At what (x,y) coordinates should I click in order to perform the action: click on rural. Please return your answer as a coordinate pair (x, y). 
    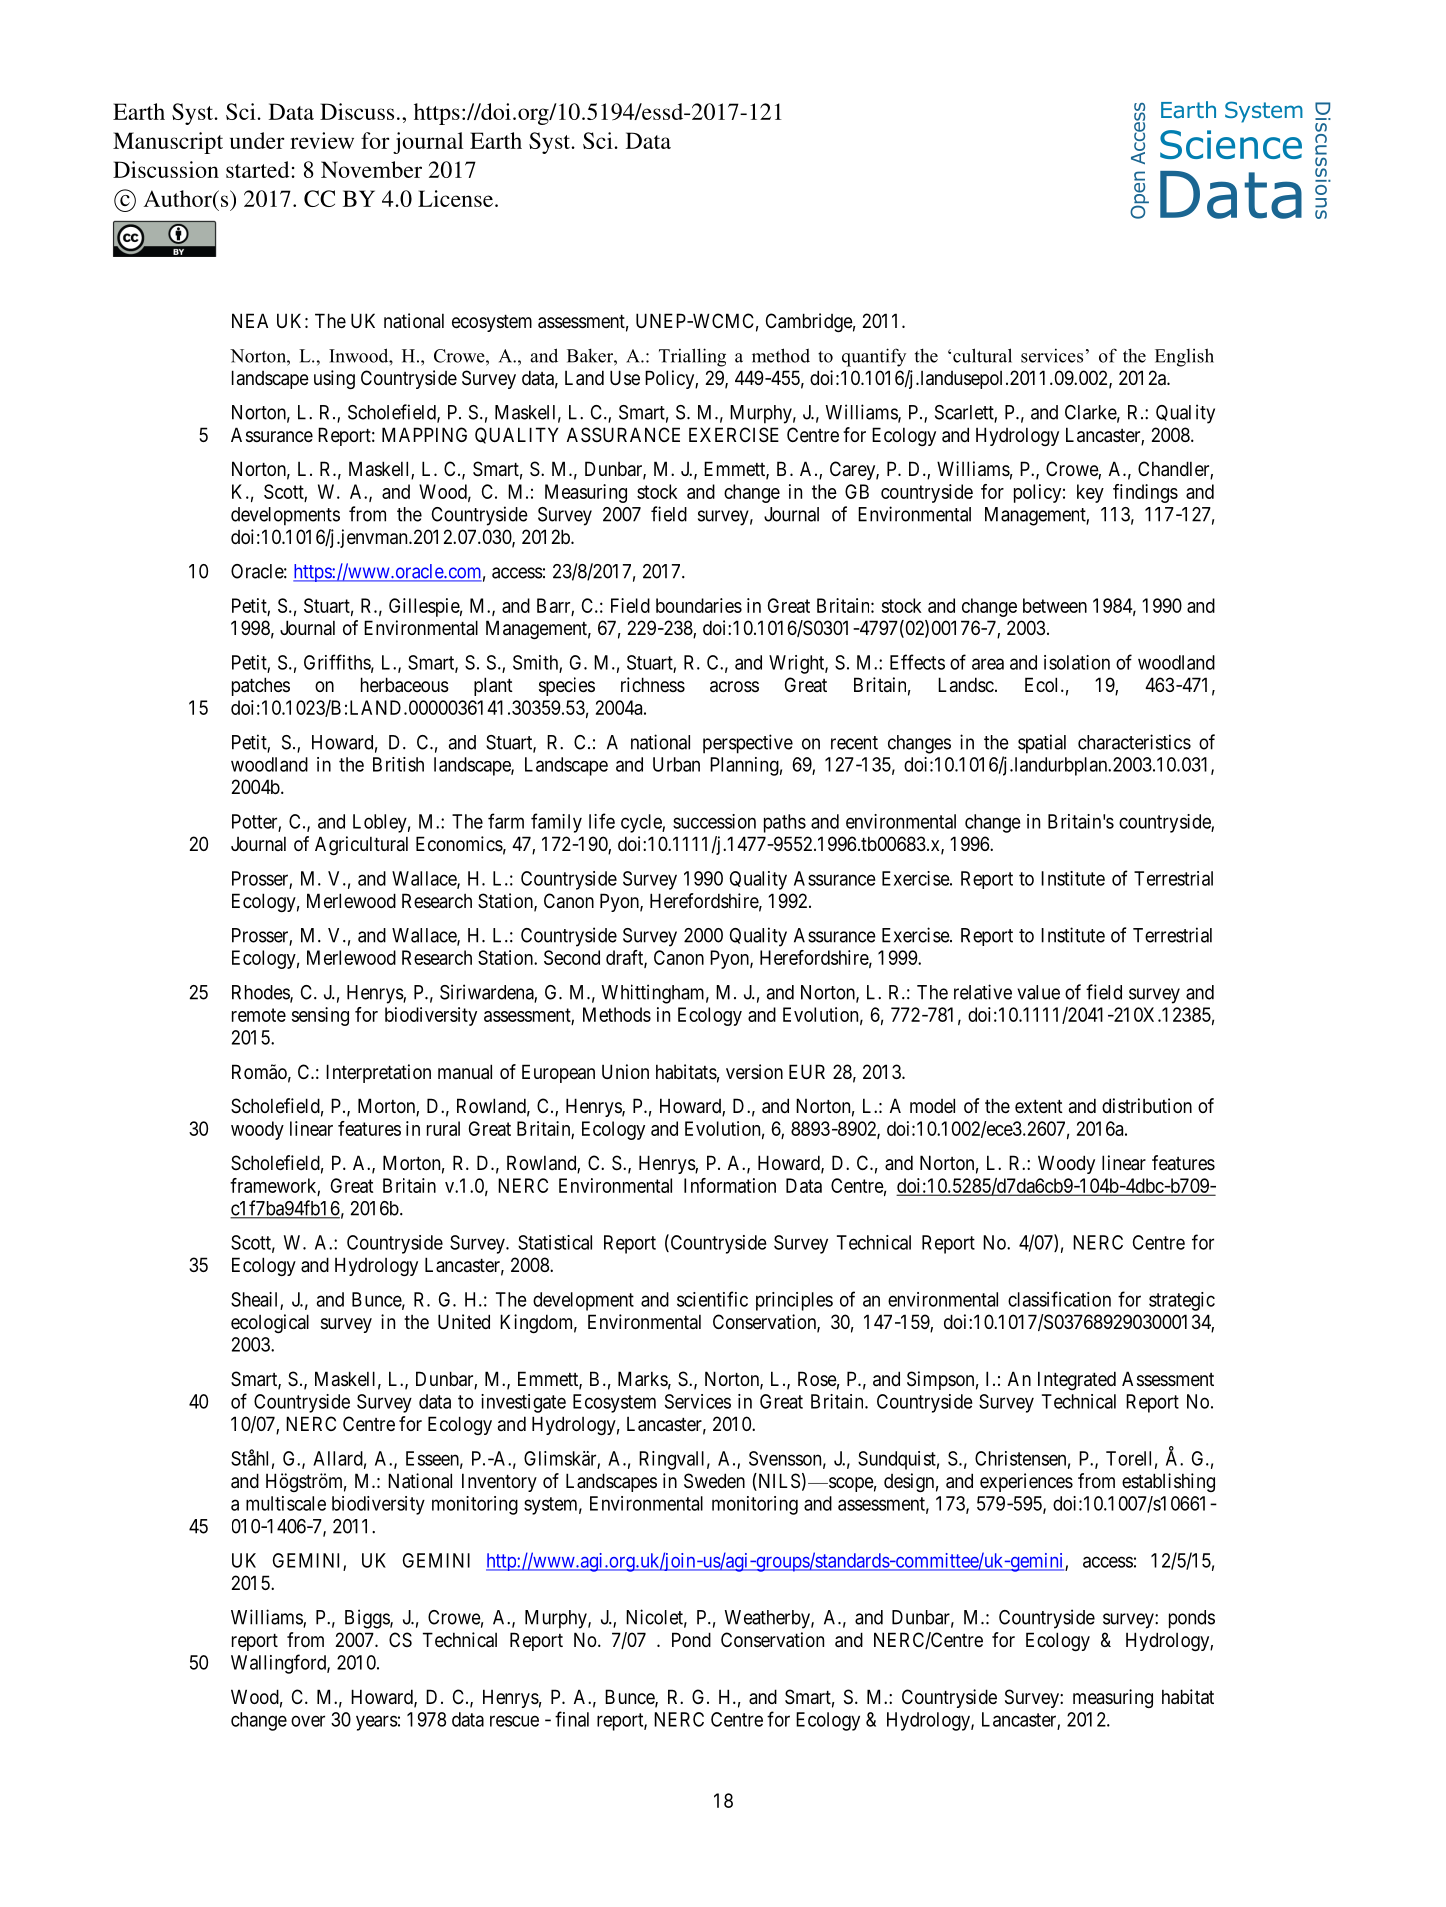
    Looking at the image, I should click on (443, 1128).
